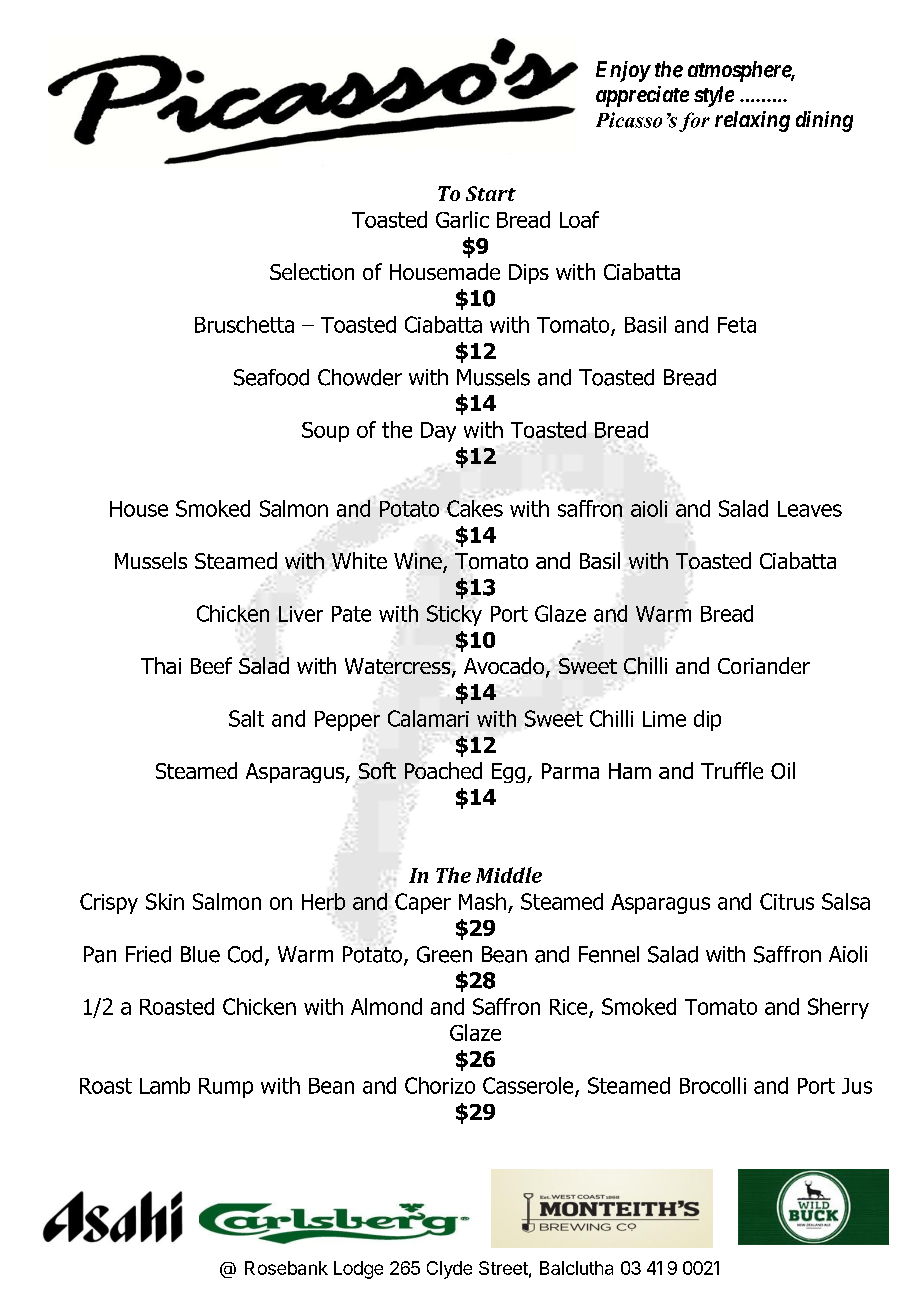 The height and width of the screenshot is (1308, 924). I want to click on Coriander, so click(764, 665).
